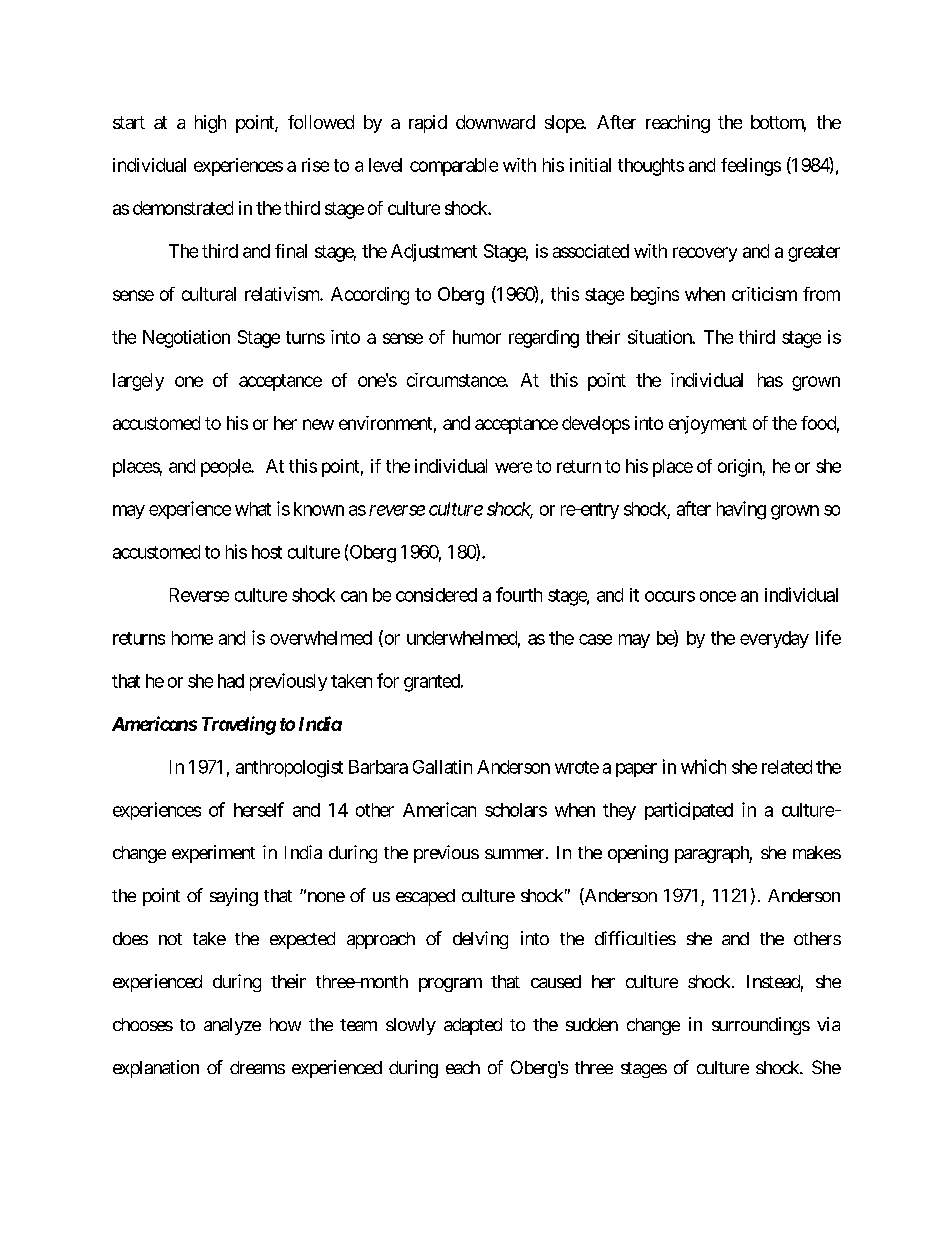 Image resolution: width=952 pixels, height=1233 pixels. I want to click on saying, so click(234, 897).
